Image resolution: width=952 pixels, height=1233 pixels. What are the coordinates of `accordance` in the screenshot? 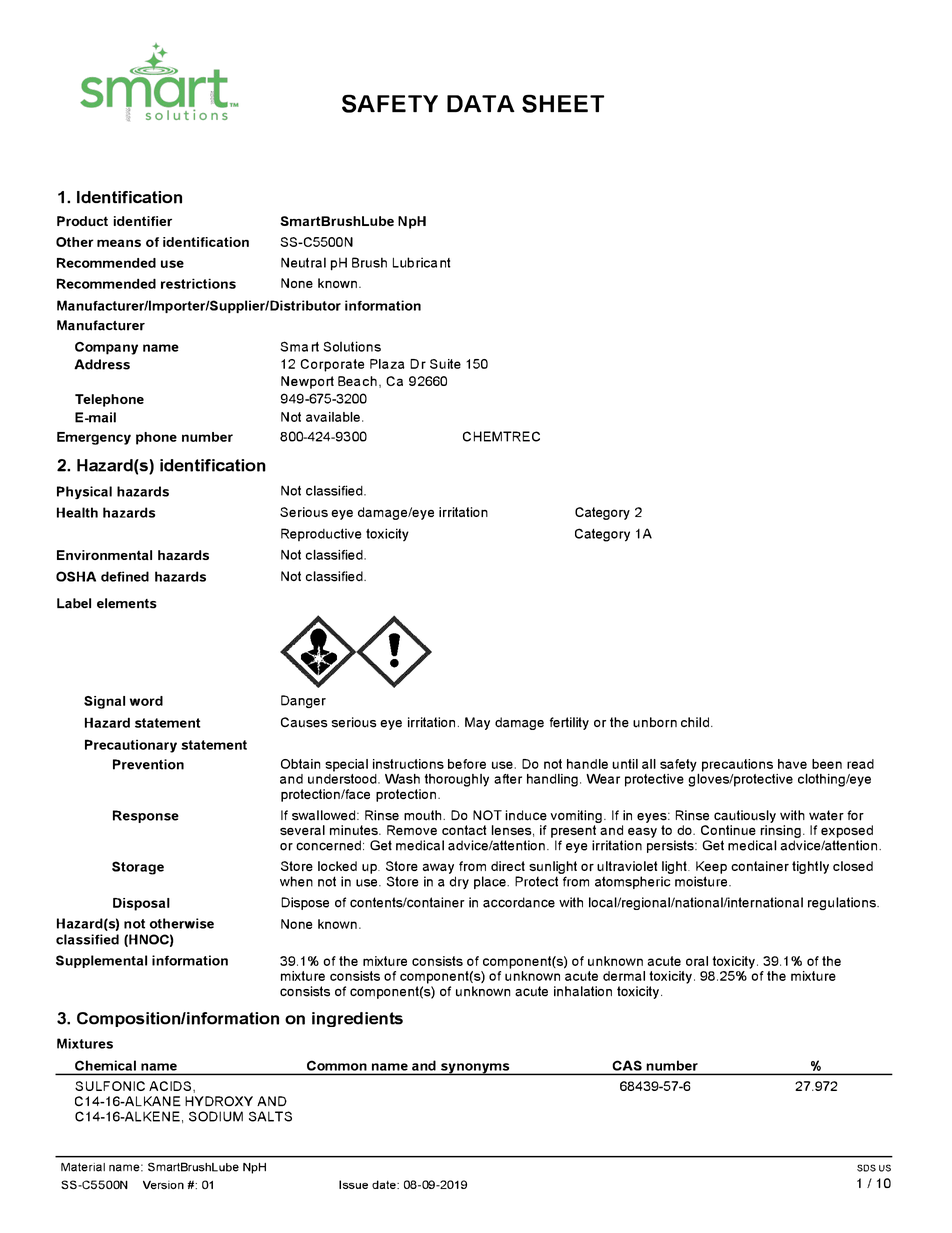 It's located at (519, 902).
